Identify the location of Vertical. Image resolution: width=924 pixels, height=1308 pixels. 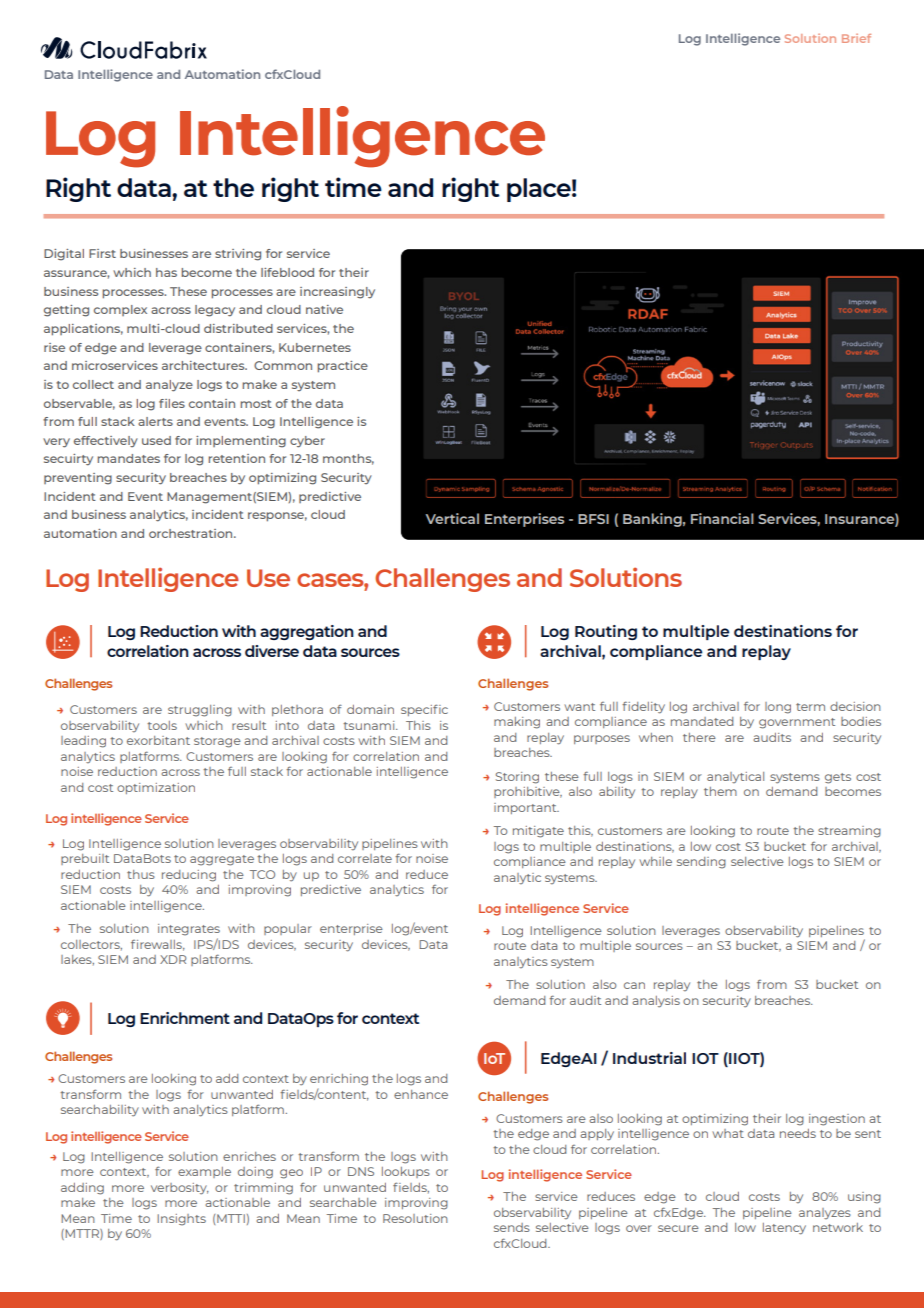
(452, 518).
